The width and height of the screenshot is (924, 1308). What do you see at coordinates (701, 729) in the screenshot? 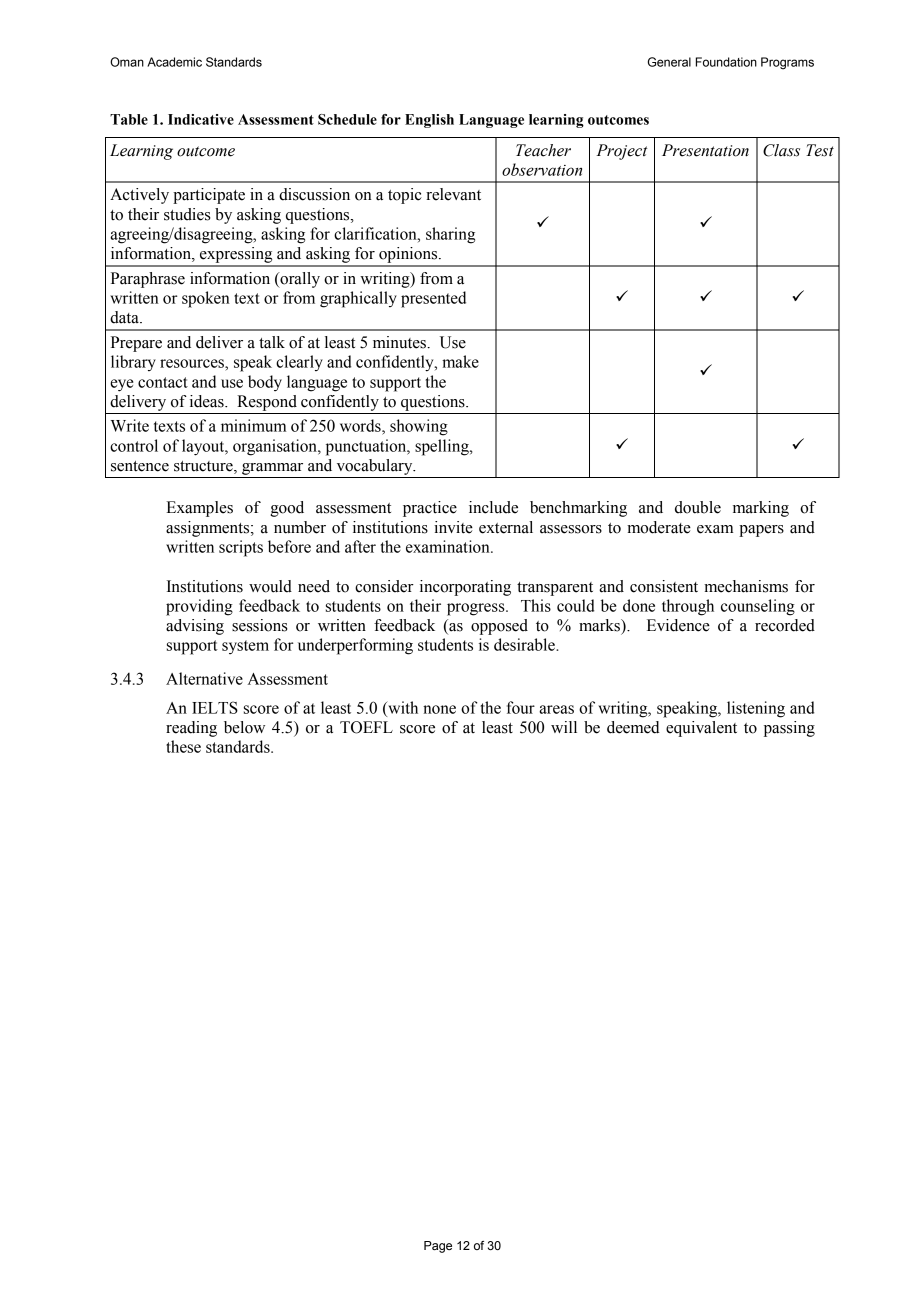
I see `equivalent` at bounding box center [701, 729].
